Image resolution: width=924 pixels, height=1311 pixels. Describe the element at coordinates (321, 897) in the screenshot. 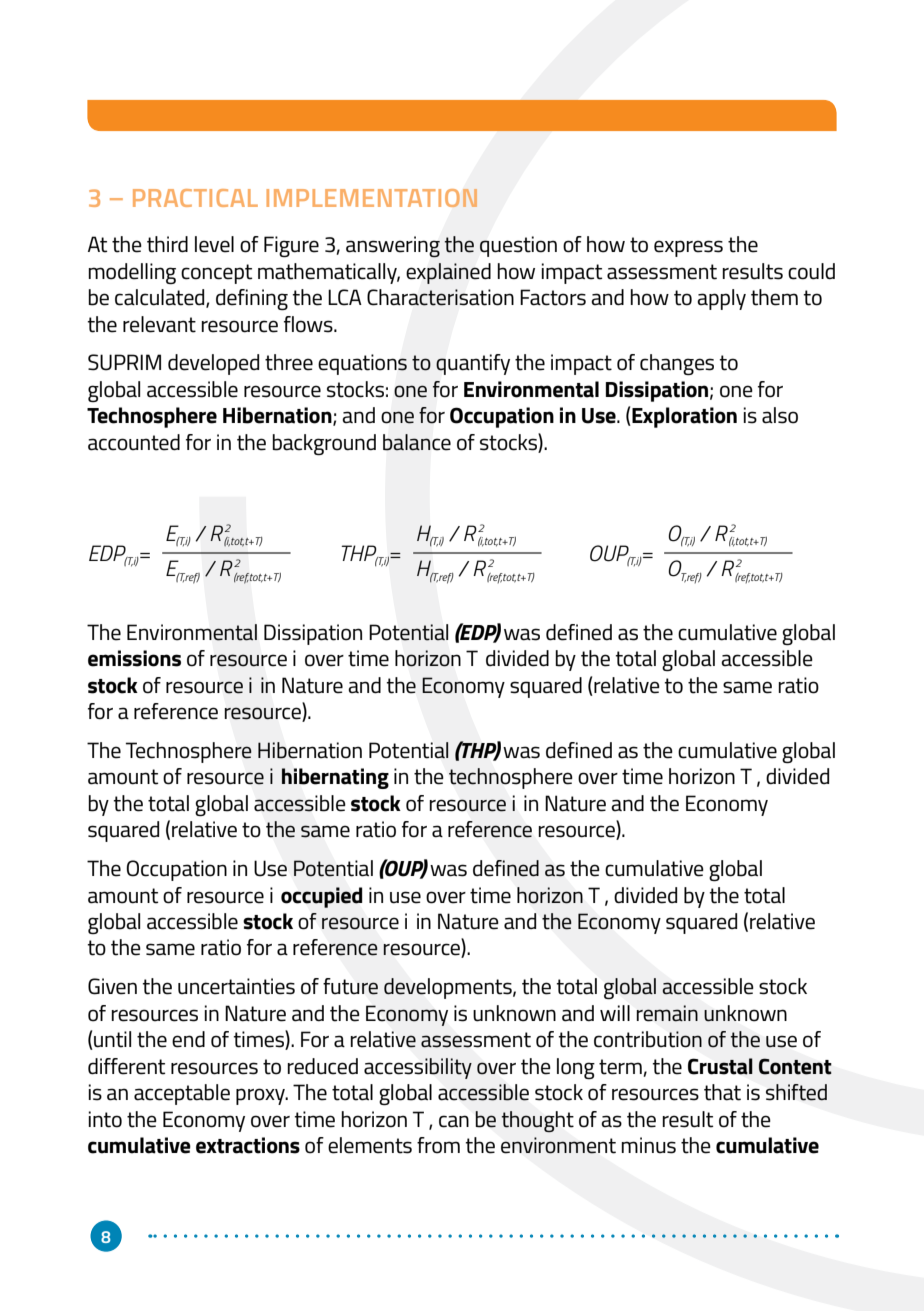

I see `occupied` at that location.
